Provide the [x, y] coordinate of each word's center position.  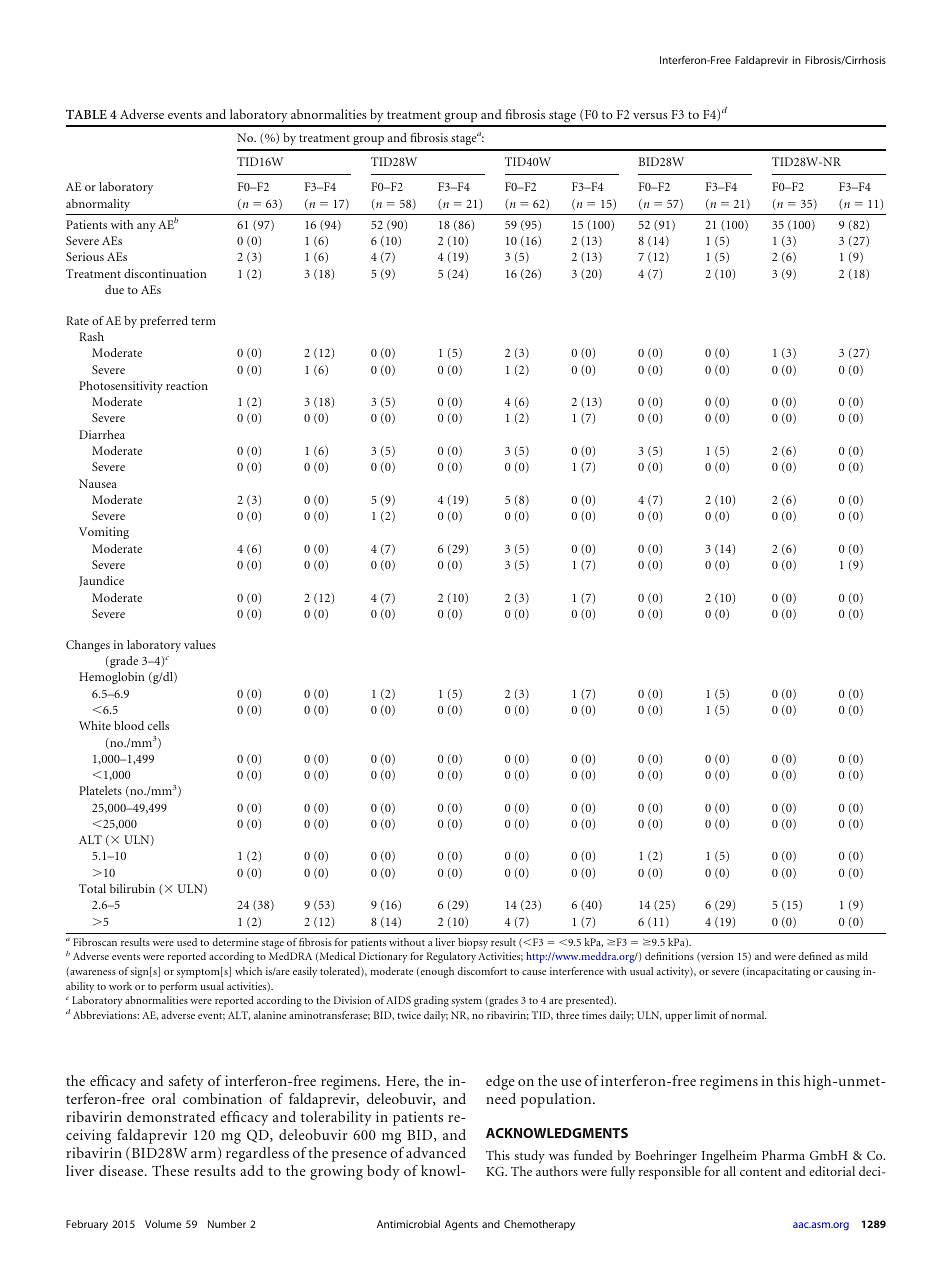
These [170, 1170]
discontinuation [165, 273]
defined [815, 956]
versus [650, 116]
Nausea [98, 483]
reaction [187, 385]
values [200, 644]
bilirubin [132, 888]
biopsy [473, 943]
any [146, 227]
